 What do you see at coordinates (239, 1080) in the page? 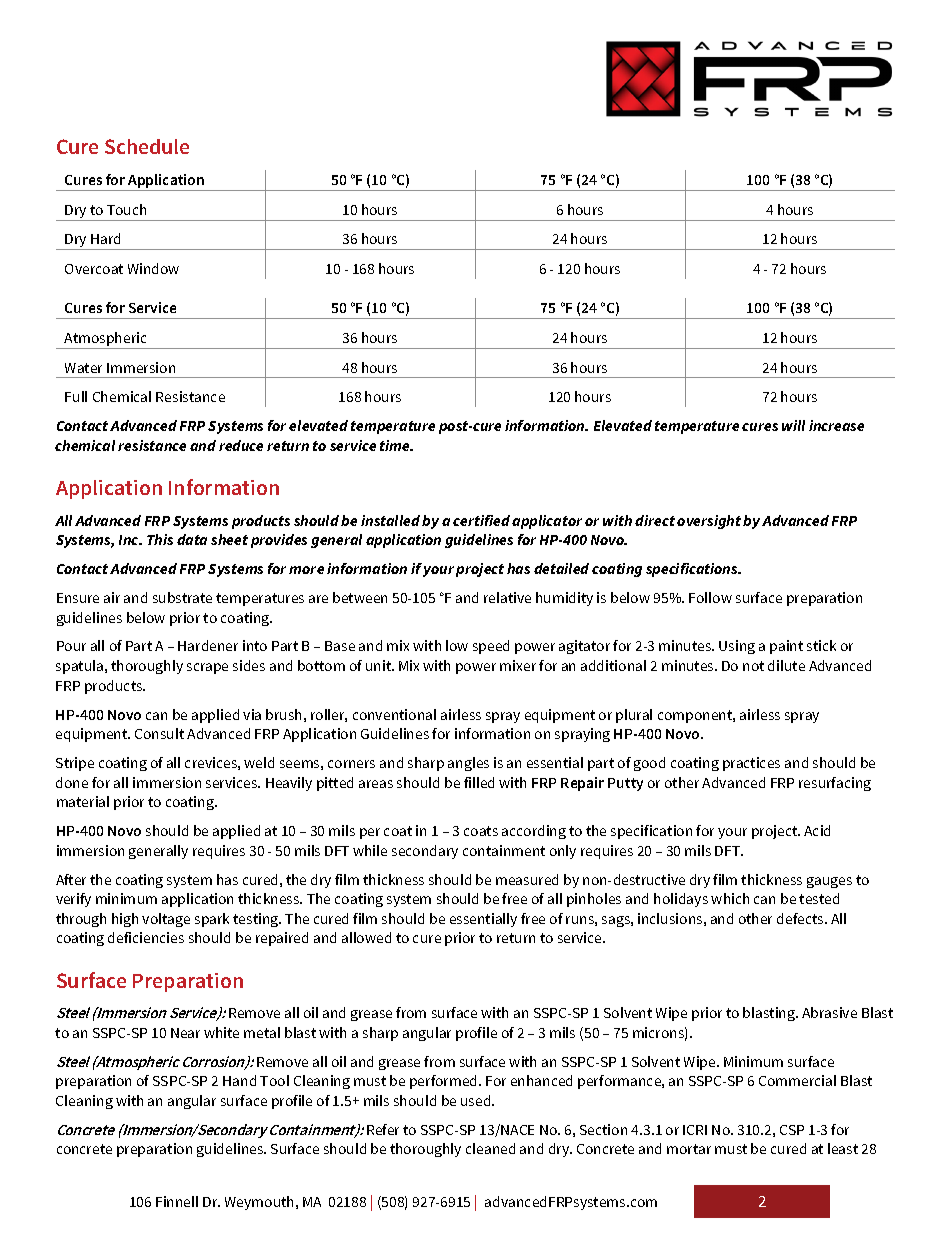
I see `Hand` at bounding box center [239, 1080].
